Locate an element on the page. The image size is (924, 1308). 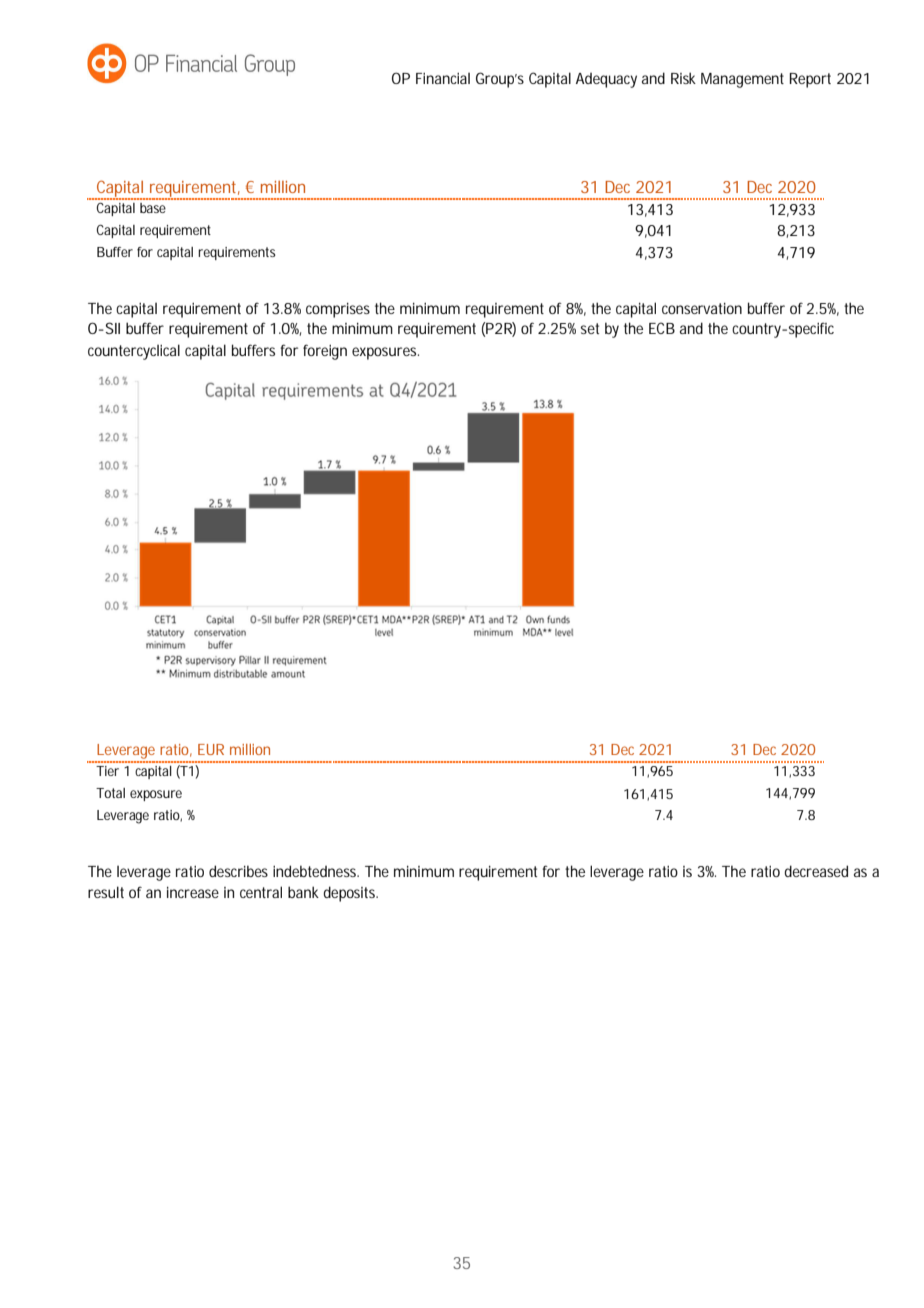
Financial is located at coordinates (443, 78).
